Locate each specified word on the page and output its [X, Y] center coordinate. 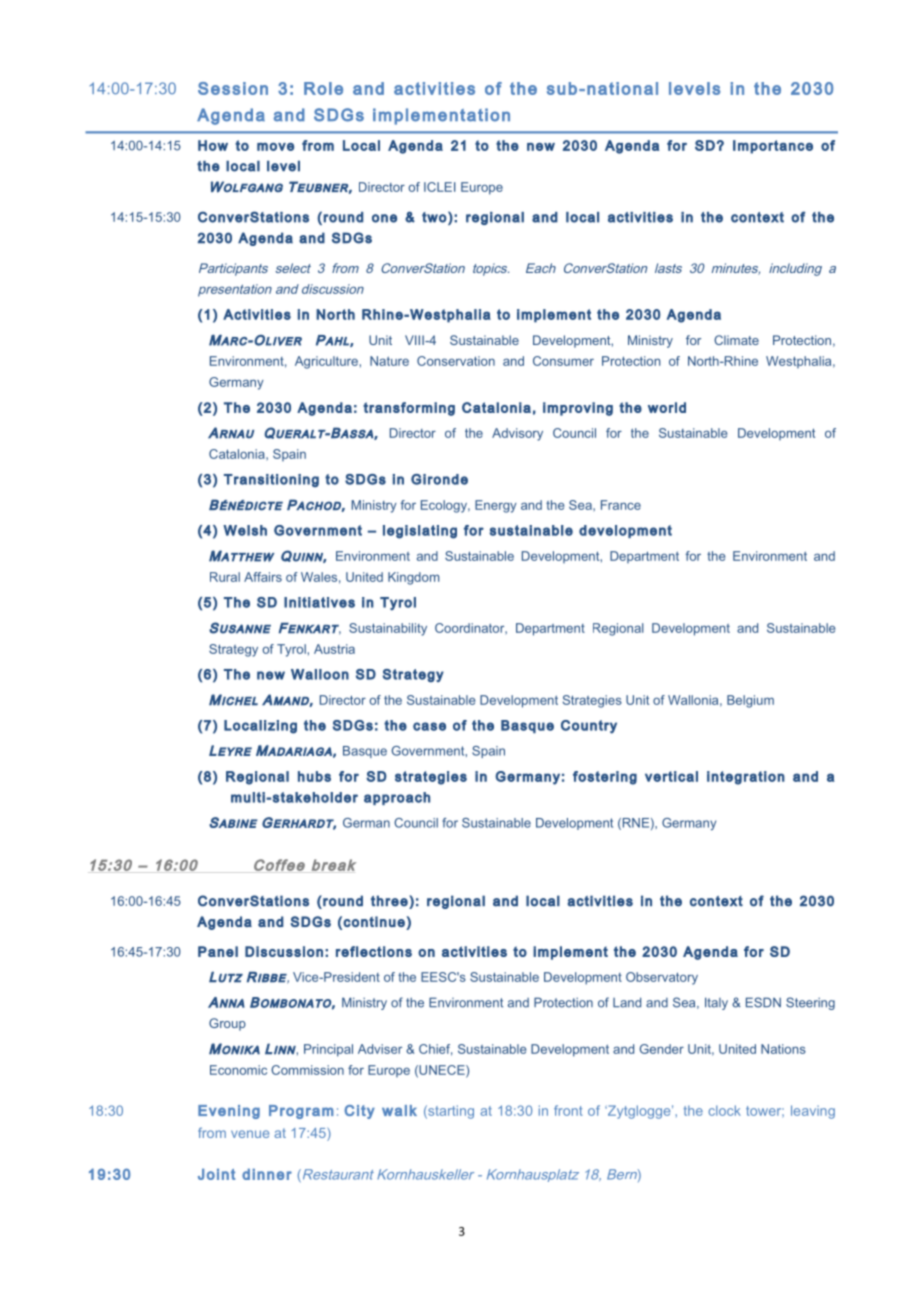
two [434, 217]
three [390, 901]
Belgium [750, 701]
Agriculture [326, 362]
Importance [773, 147]
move [275, 147]
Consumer [563, 361]
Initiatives [319, 602]
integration [746, 778]
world [667, 407]
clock [725, 1110]
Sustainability [388, 629]
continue [374, 921]
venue [250, 1134]
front [568, 1110]
